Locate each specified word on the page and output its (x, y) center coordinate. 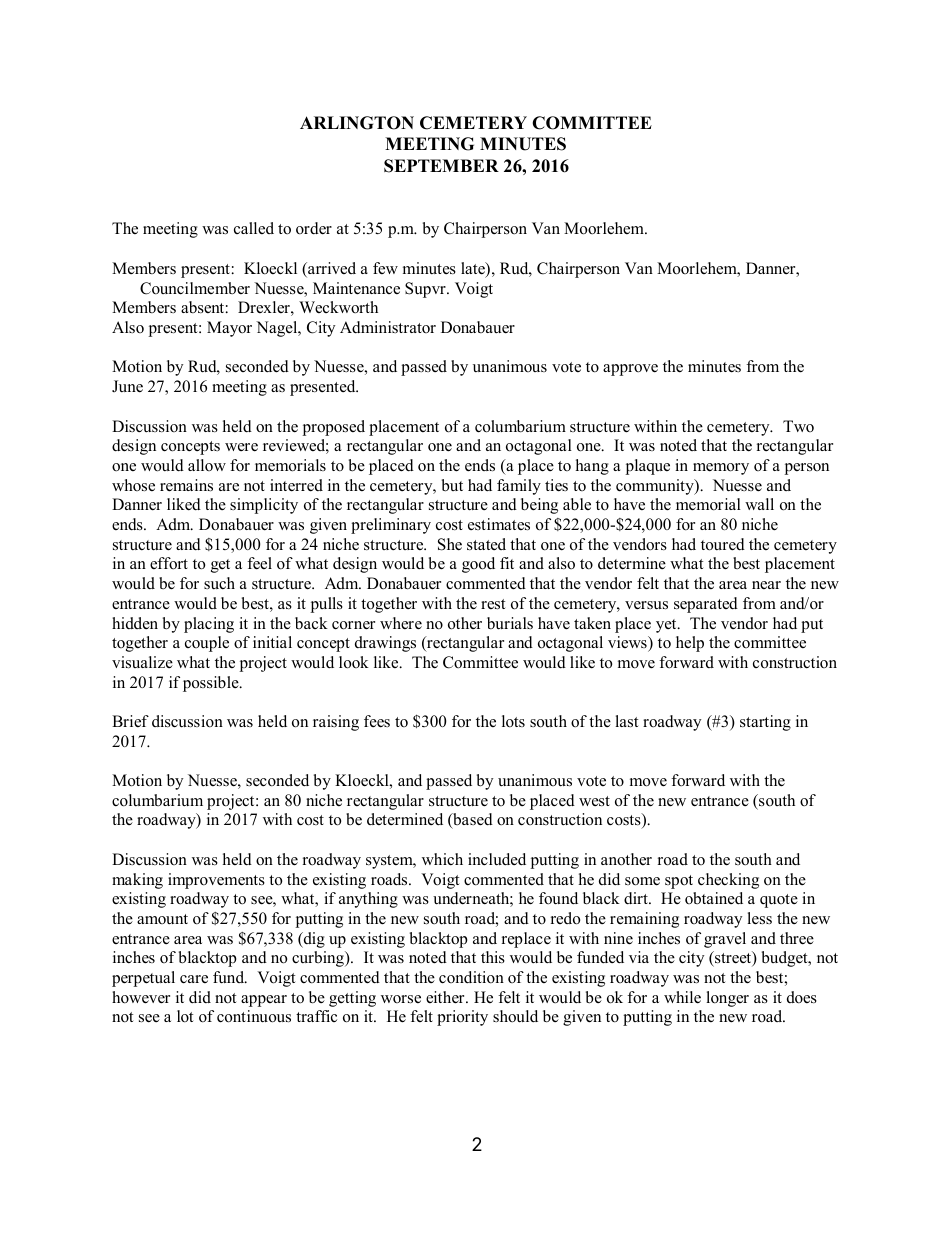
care (194, 979)
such (219, 583)
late (474, 269)
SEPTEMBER (441, 166)
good (478, 565)
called (254, 228)
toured (723, 544)
